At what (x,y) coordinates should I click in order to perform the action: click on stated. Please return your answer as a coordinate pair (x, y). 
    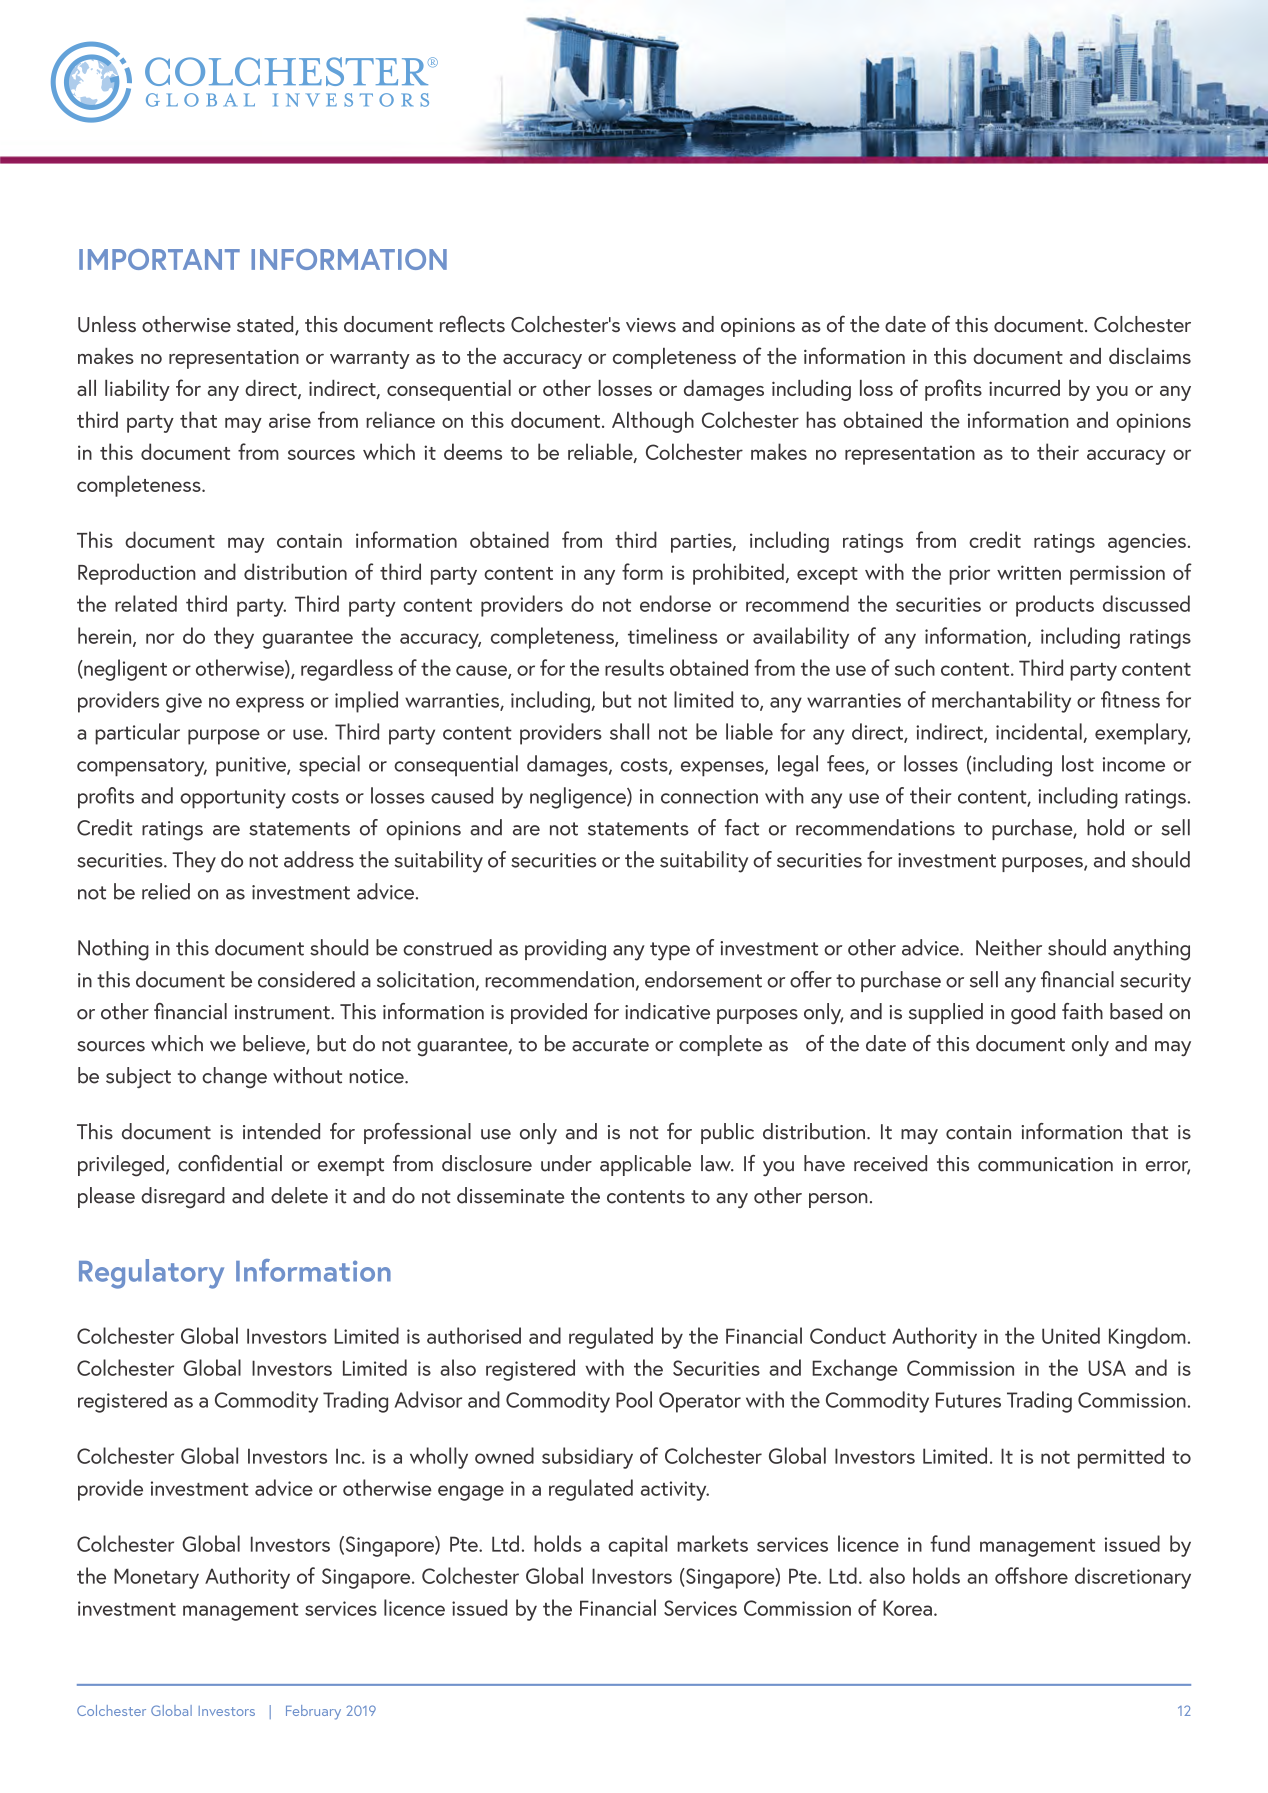
    Looking at the image, I should click on (266, 325).
